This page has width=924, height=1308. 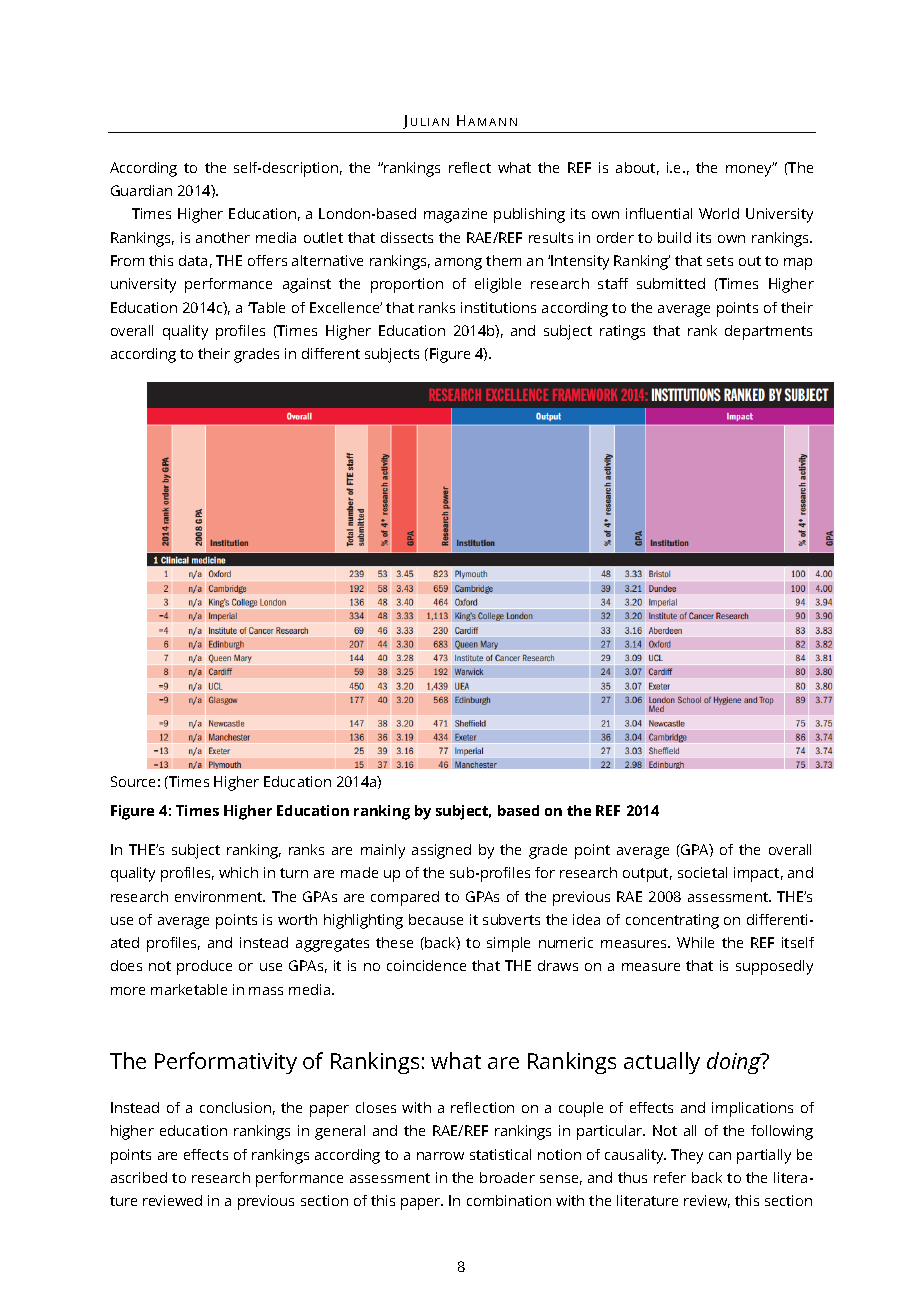 What do you see at coordinates (702, 872) in the page?
I see `societal` at bounding box center [702, 872].
